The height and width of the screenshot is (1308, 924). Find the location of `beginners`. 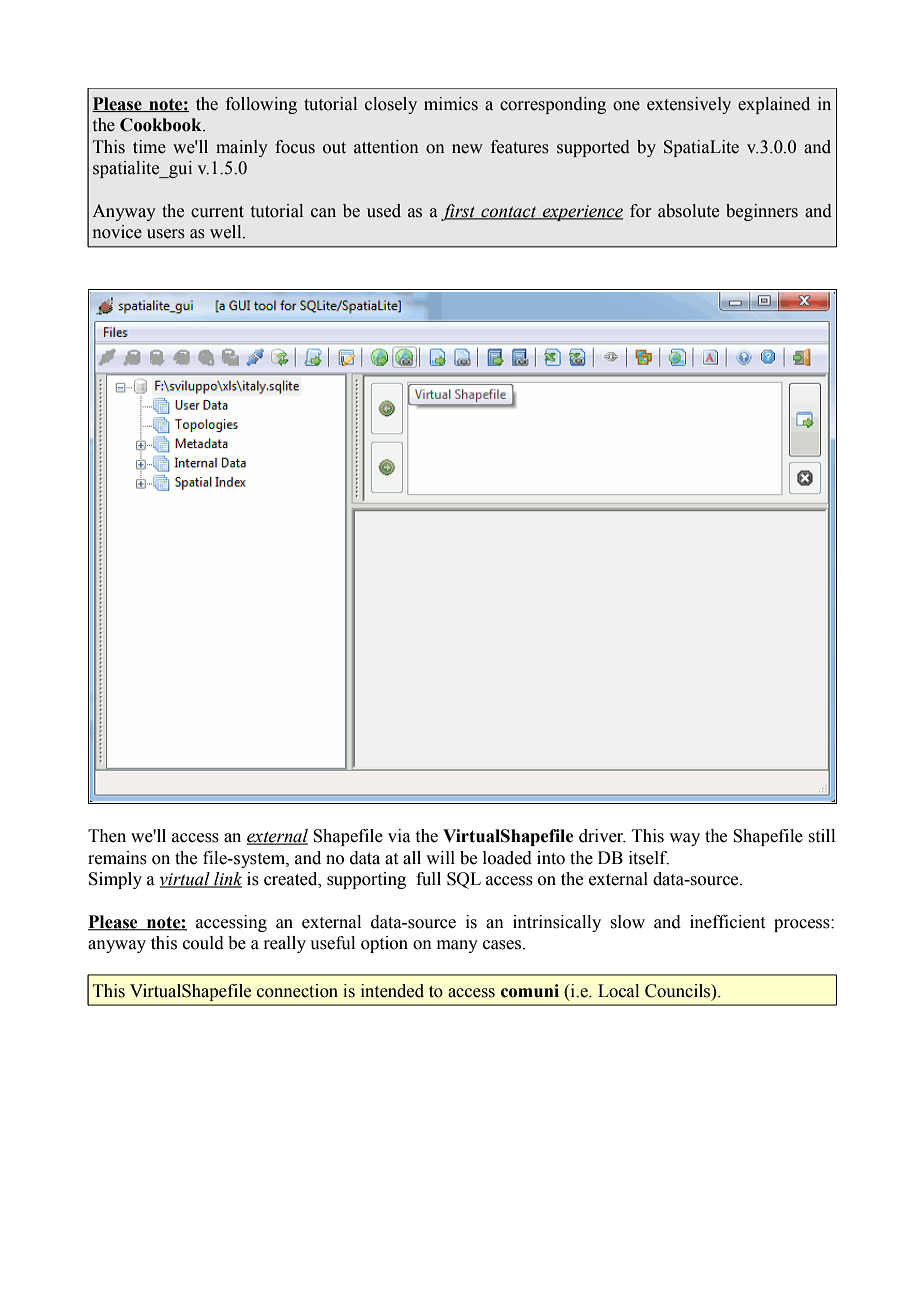

beginners is located at coordinates (762, 212).
